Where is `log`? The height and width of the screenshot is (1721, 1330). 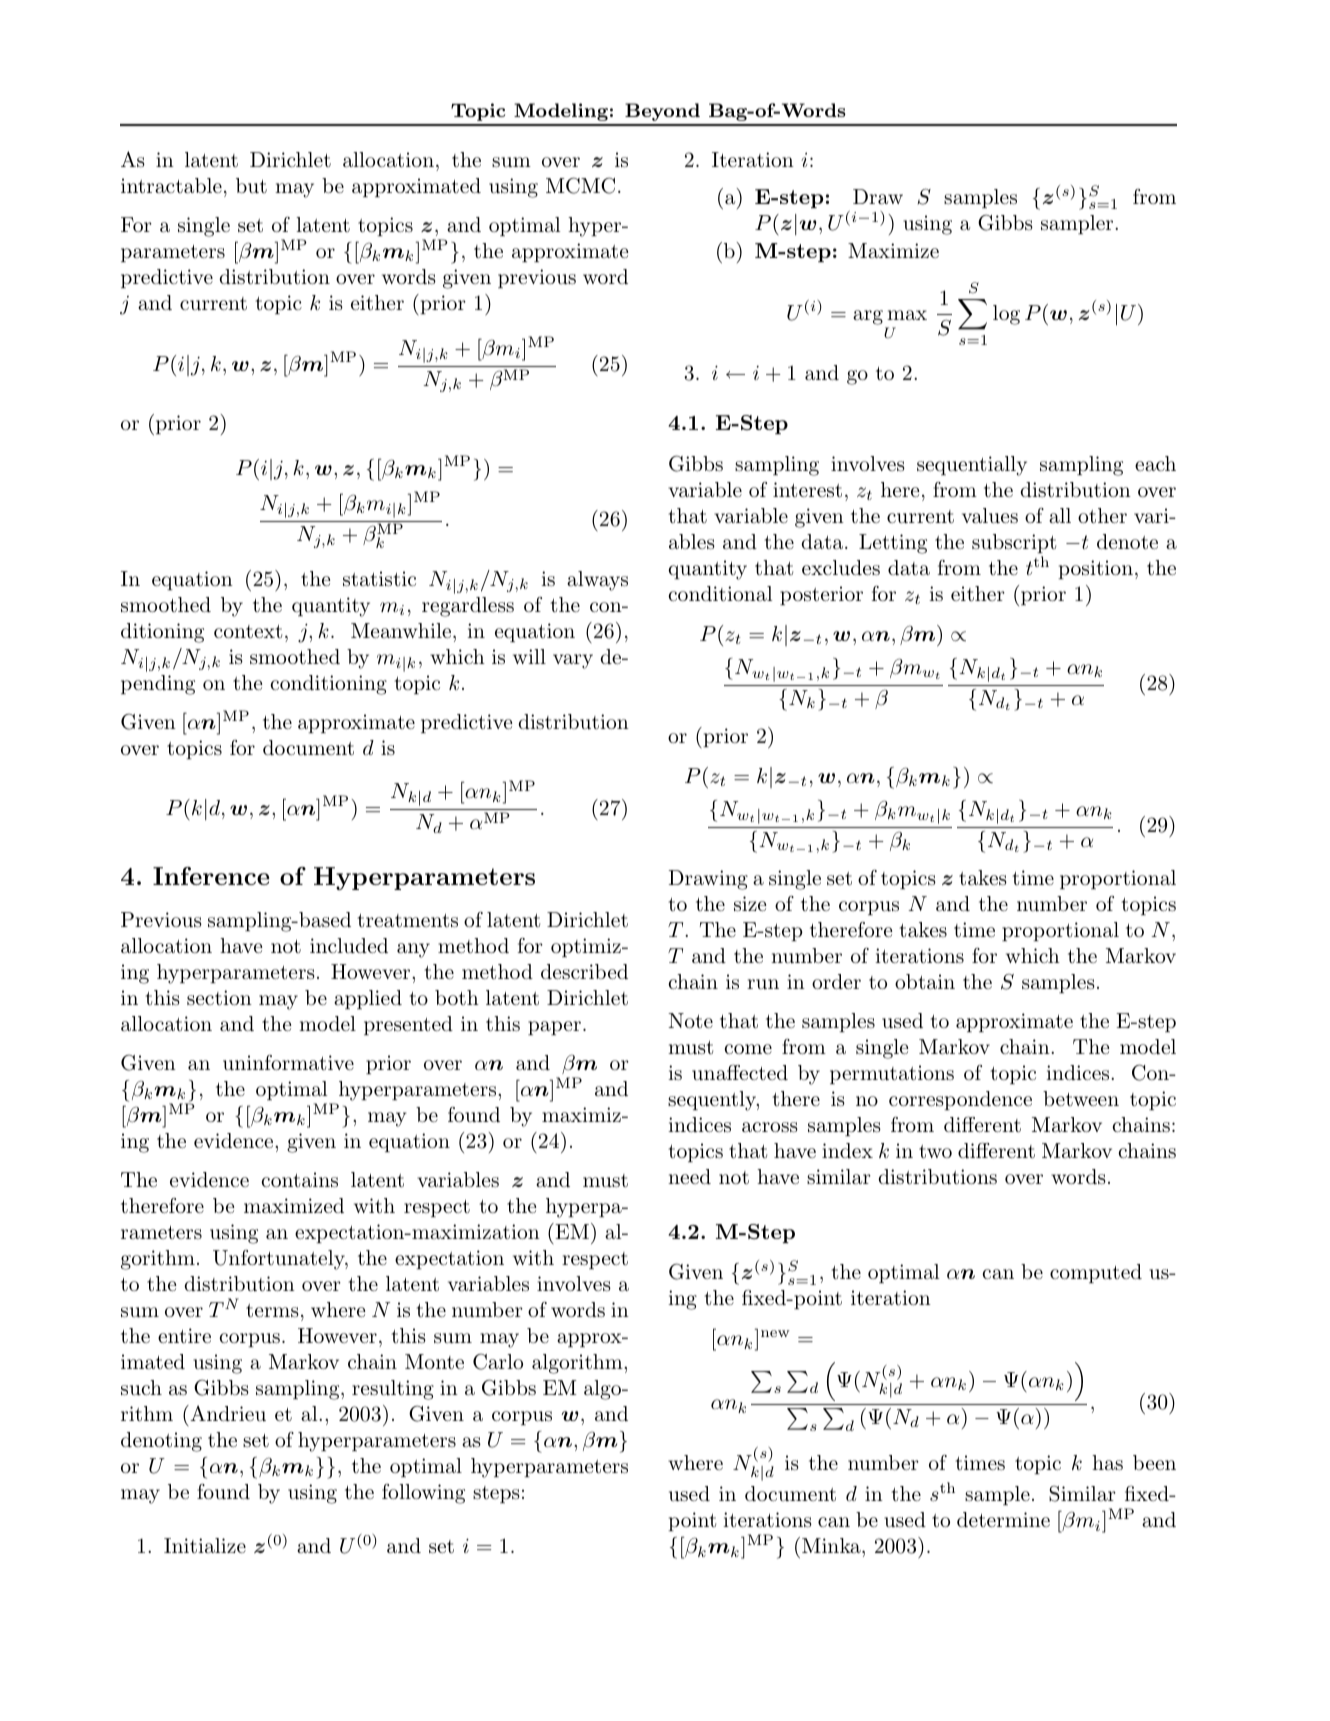 log is located at coordinates (1006, 315).
